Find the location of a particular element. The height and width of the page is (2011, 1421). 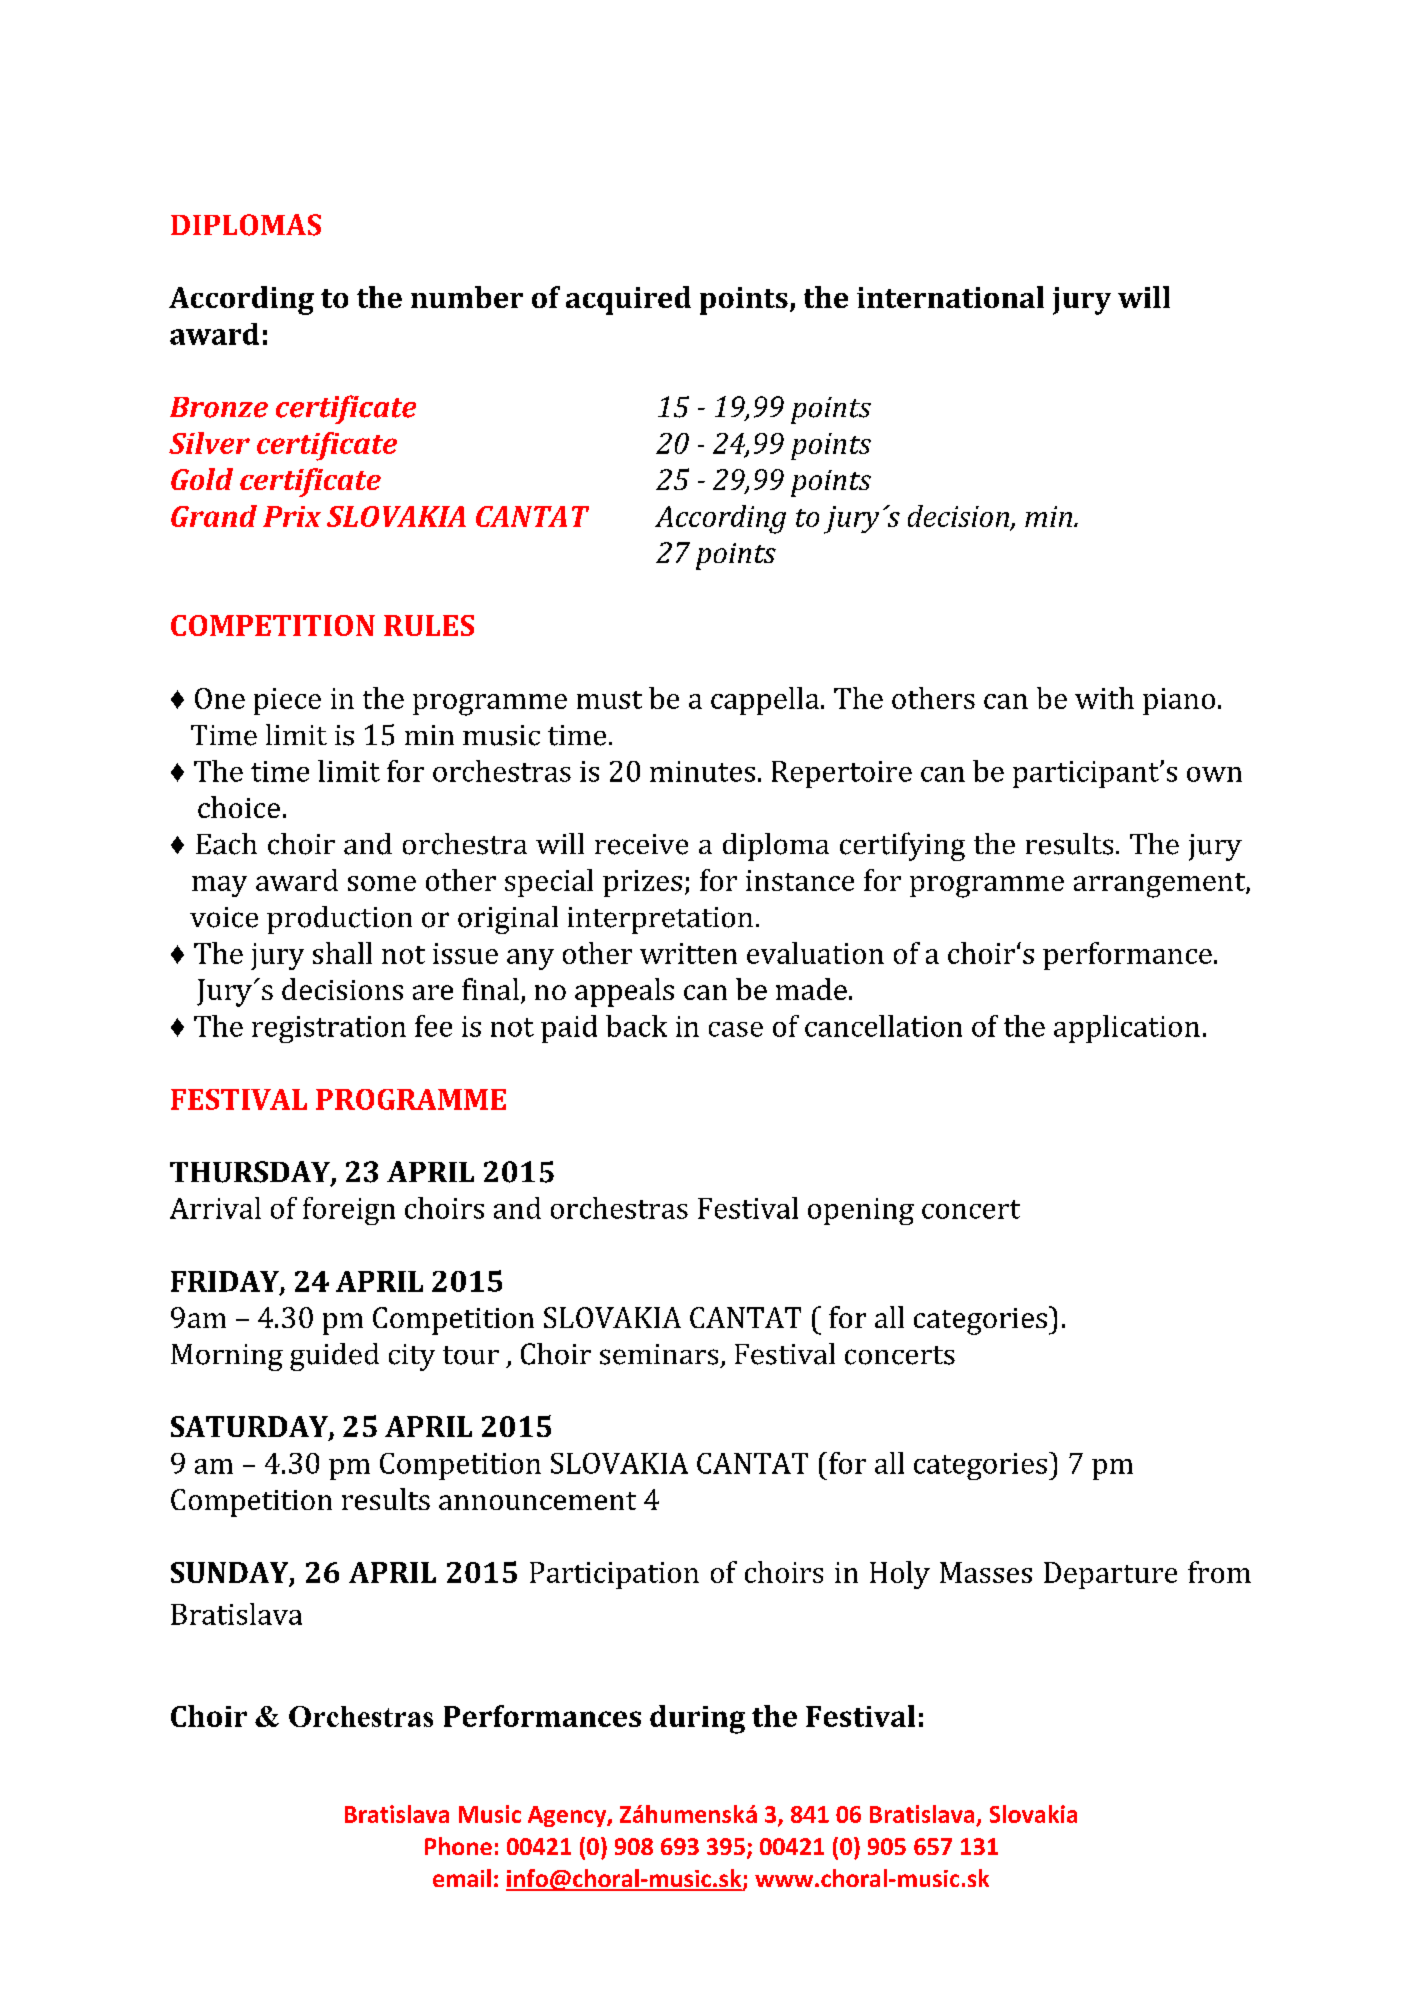

case is located at coordinates (736, 1029).
